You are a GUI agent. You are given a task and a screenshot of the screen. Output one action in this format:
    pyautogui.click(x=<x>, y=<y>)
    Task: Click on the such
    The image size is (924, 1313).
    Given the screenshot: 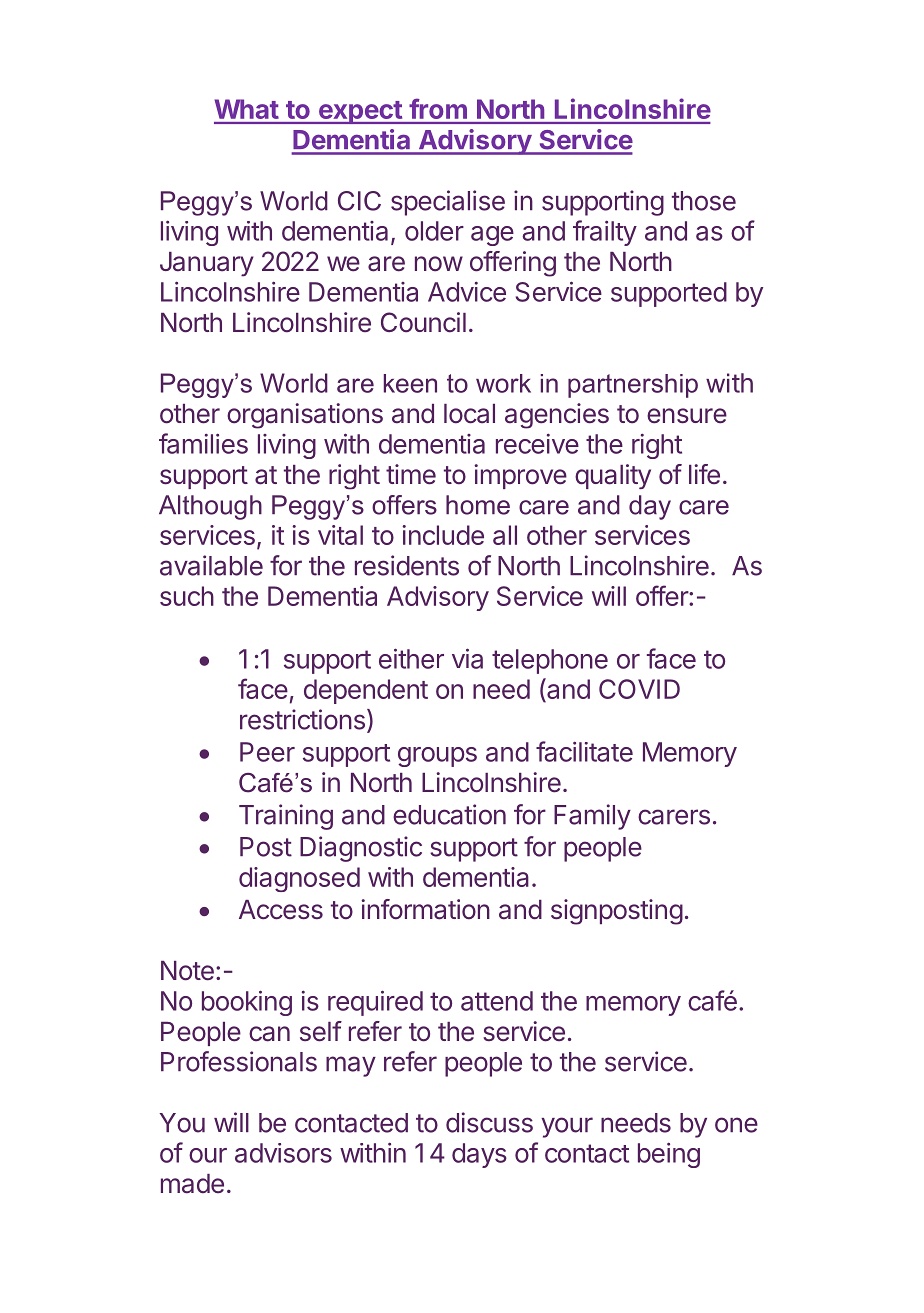 What is the action you would take?
    pyautogui.click(x=187, y=596)
